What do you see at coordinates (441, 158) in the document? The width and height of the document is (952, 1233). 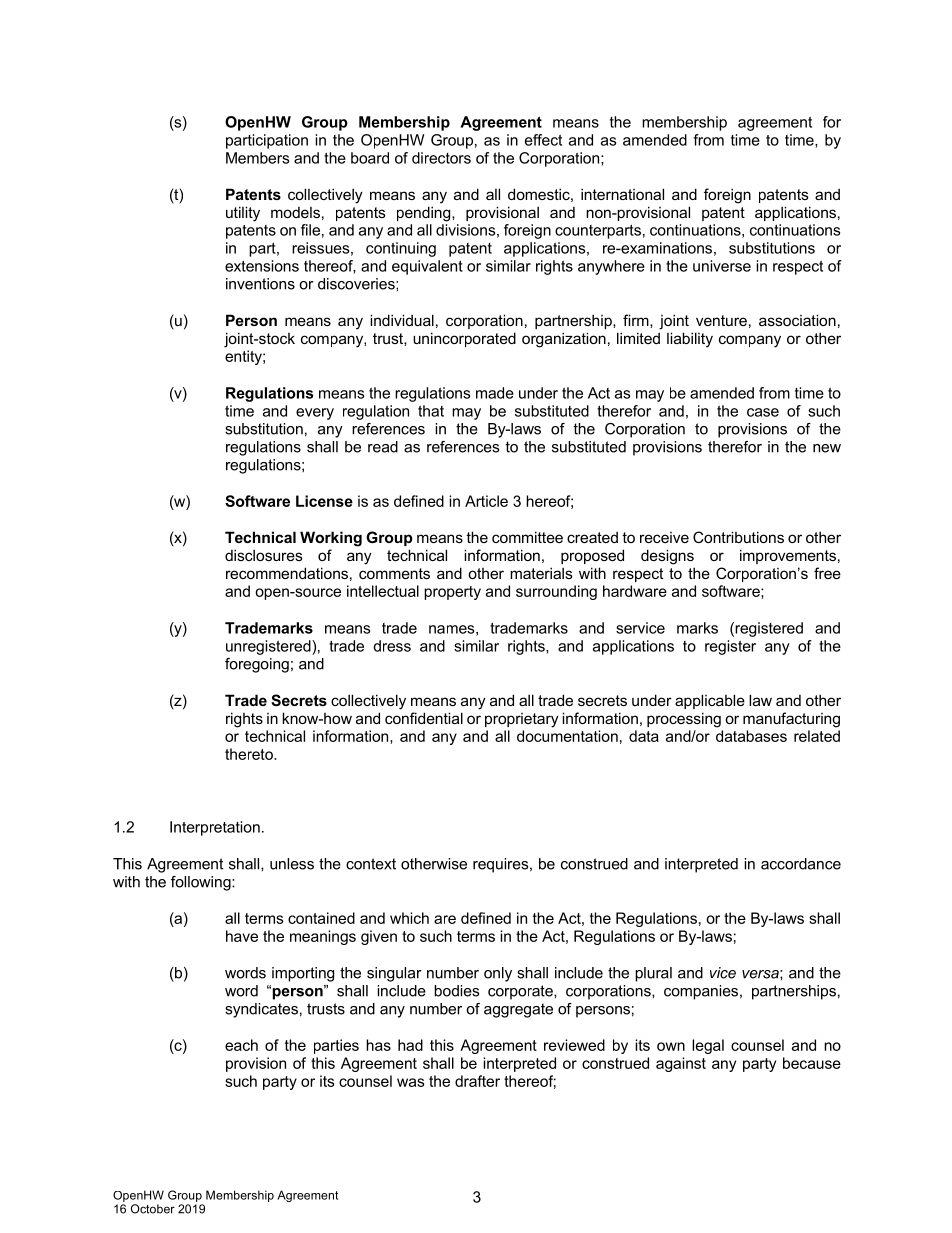 I see `directors` at bounding box center [441, 158].
